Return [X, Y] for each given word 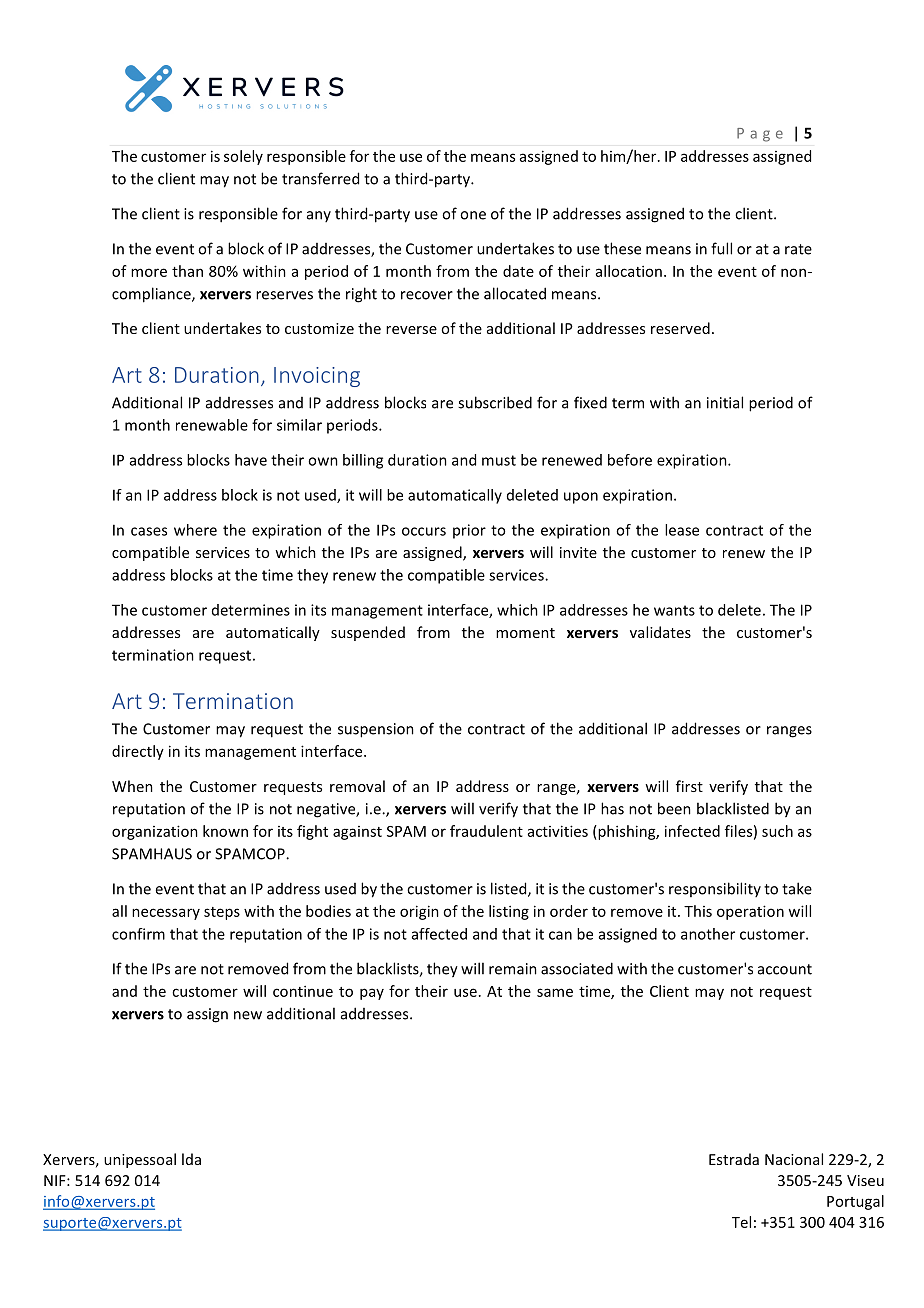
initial [725, 402]
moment [525, 633]
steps [222, 913]
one [473, 215]
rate [798, 249]
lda [191, 1159]
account [785, 969]
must [499, 460]
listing [509, 912]
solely [243, 157]
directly [138, 752]
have [251, 460]
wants [674, 610]
